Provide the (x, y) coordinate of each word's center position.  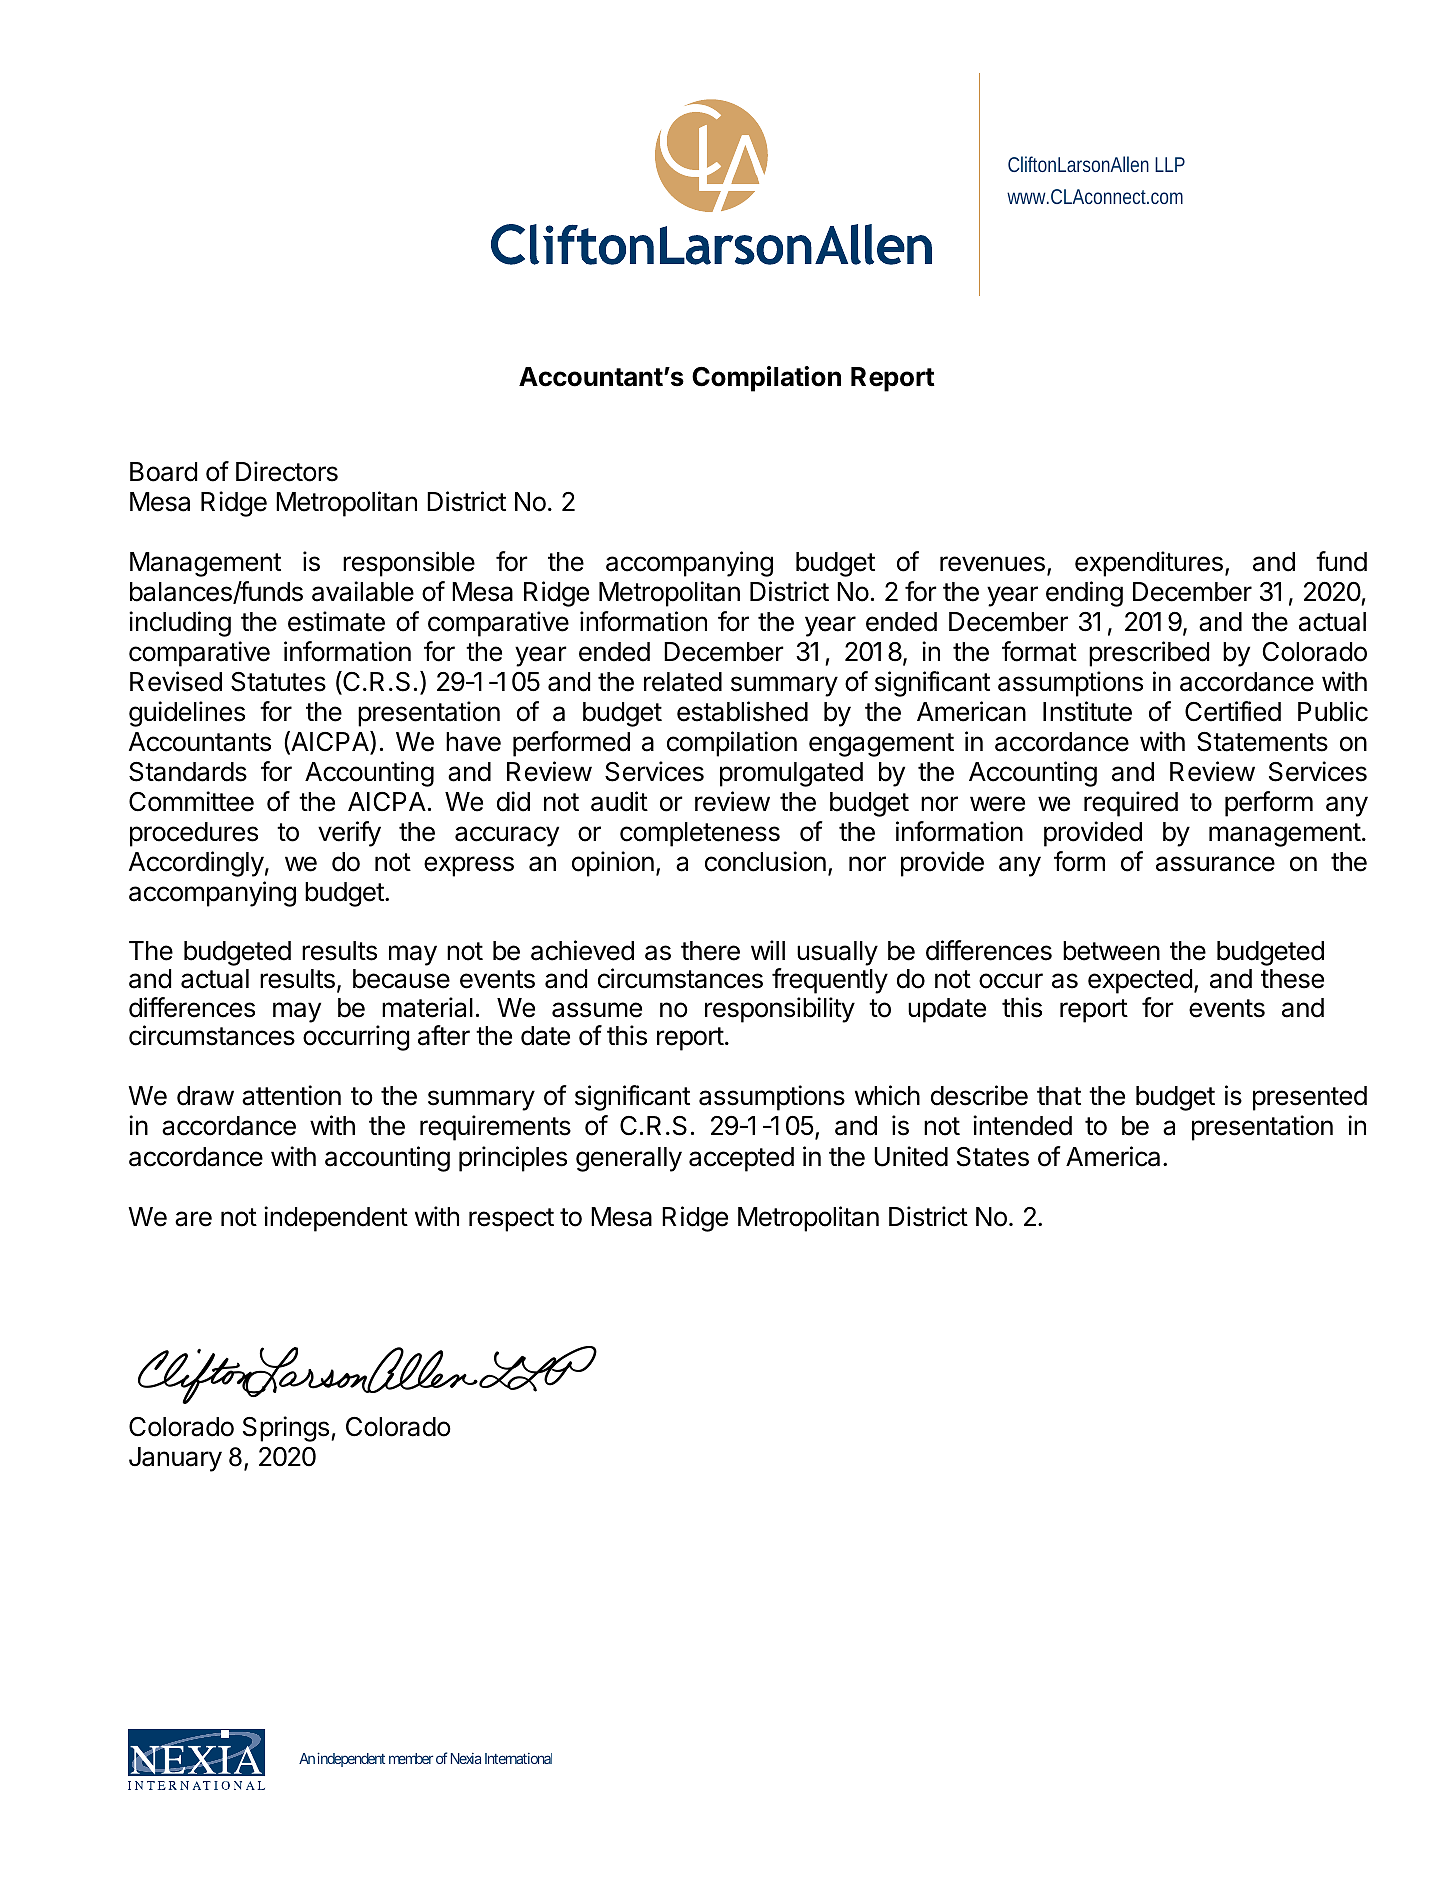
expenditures (1149, 564)
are (193, 1219)
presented (1310, 1098)
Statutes (278, 682)
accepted (741, 1159)
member (411, 1758)
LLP (1170, 164)
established (742, 711)
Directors (287, 471)
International (518, 1758)
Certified (1233, 711)
